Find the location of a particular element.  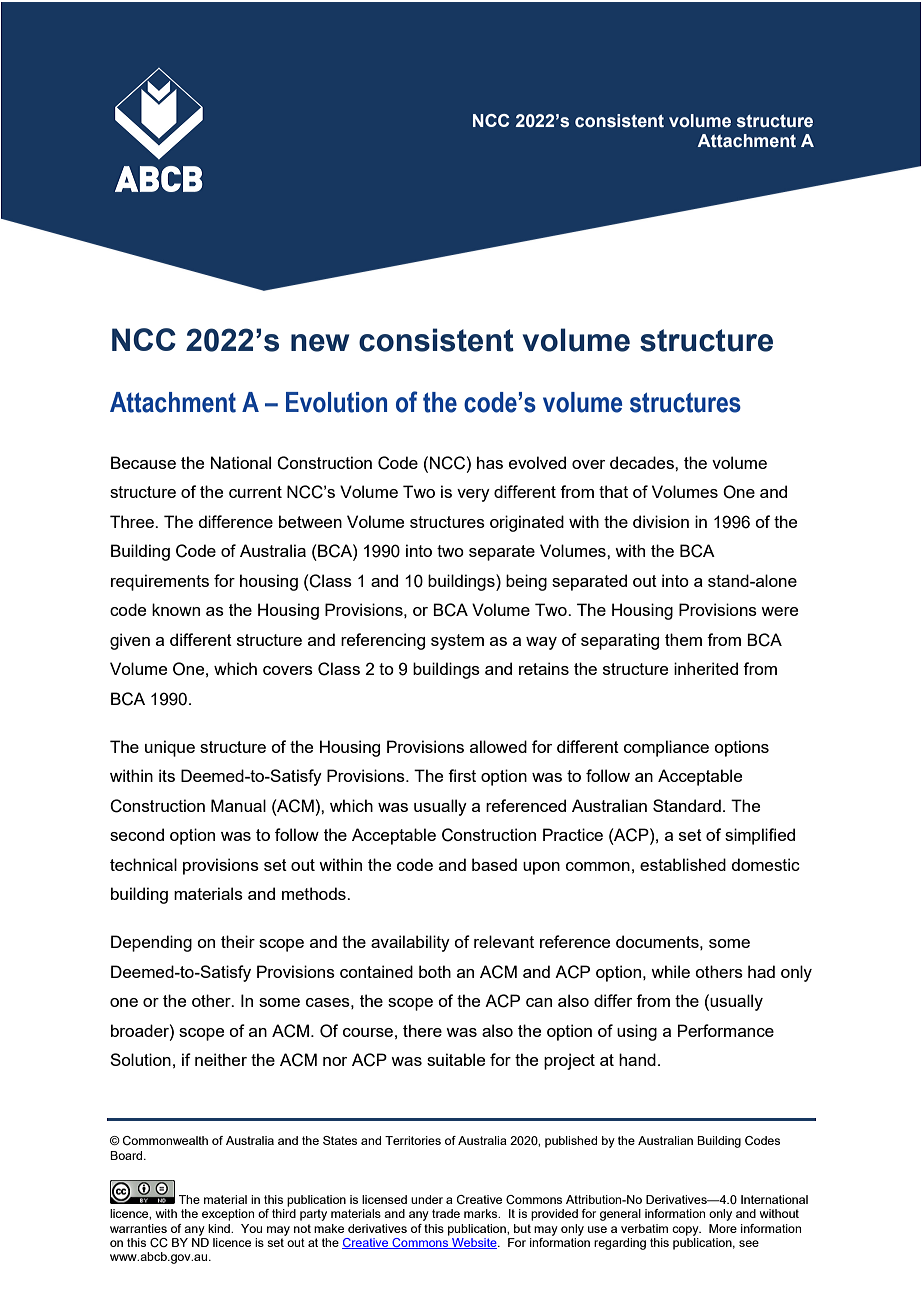

kind is located at coordinates (220, 1228).
